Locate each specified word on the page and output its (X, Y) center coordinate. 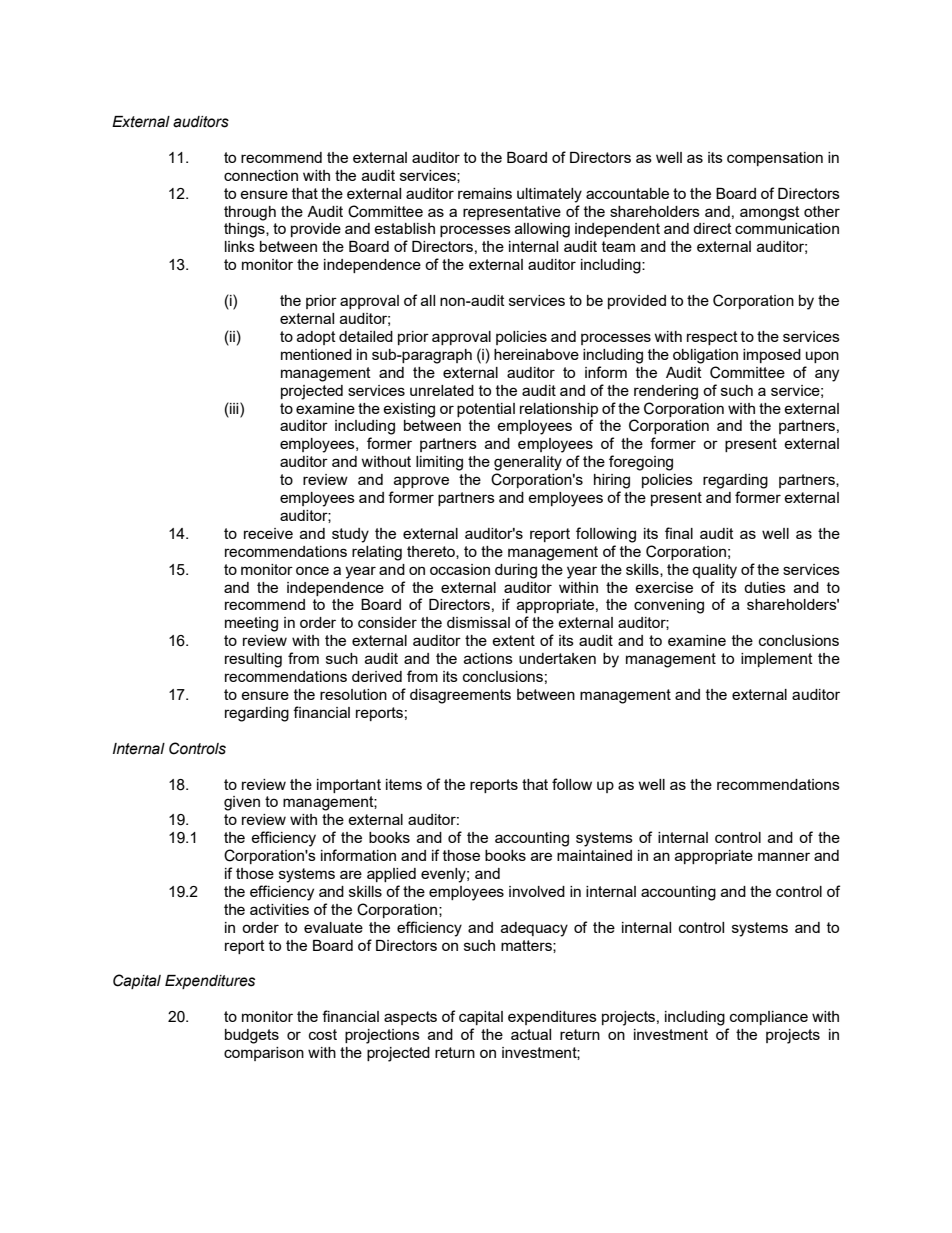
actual (531, 1034)
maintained (594, 855)
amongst (770, 213)
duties (765, 587)
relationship (559, 410)
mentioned (316, 354)
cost (323, 1034)
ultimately (549, 195)
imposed (772, 356)
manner (784, 856)
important (349, 786)
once (312, 570)
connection (261, 175)
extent (513, 640)
